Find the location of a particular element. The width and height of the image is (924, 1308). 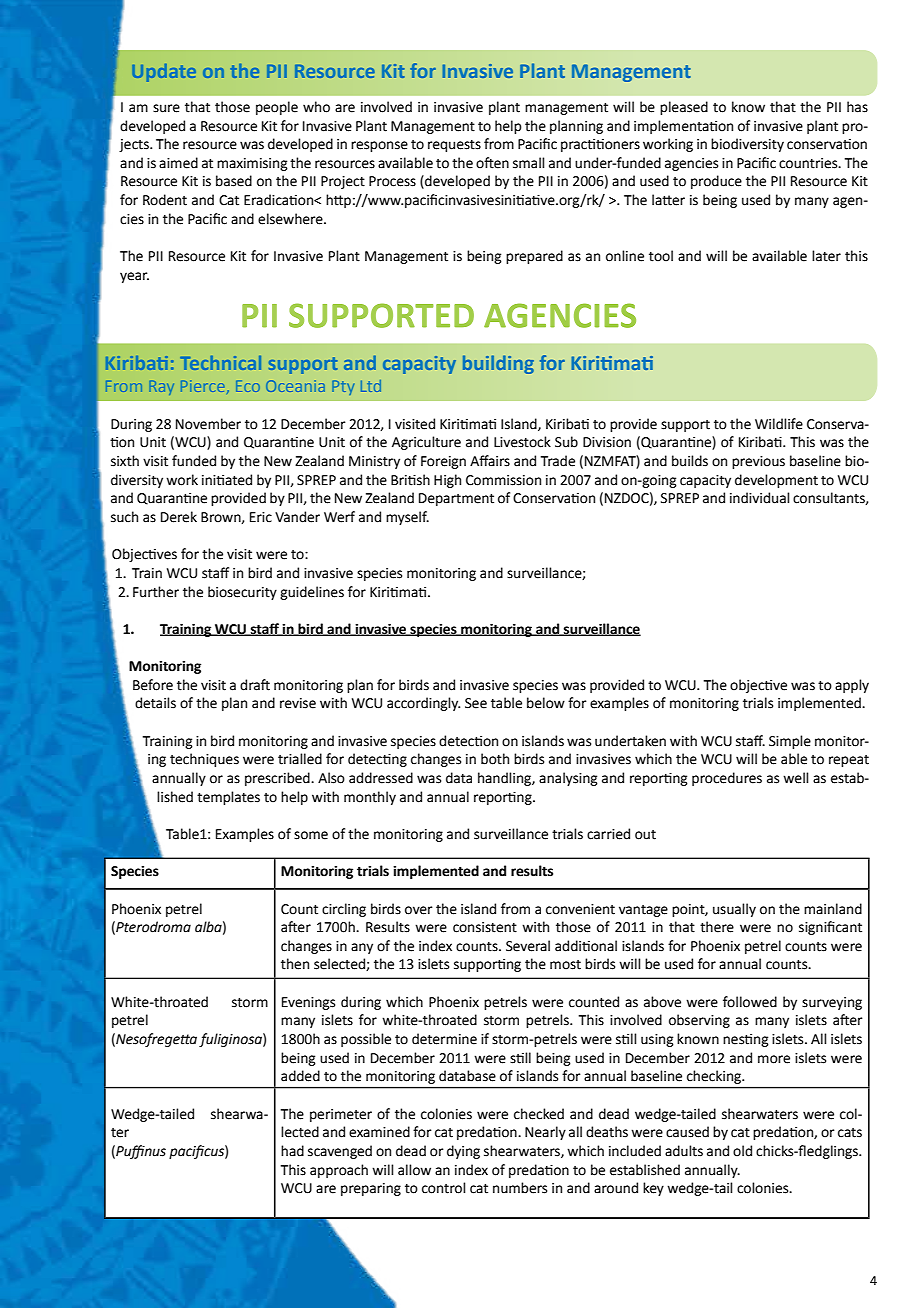

apply is located at coordinates (852, 686).
